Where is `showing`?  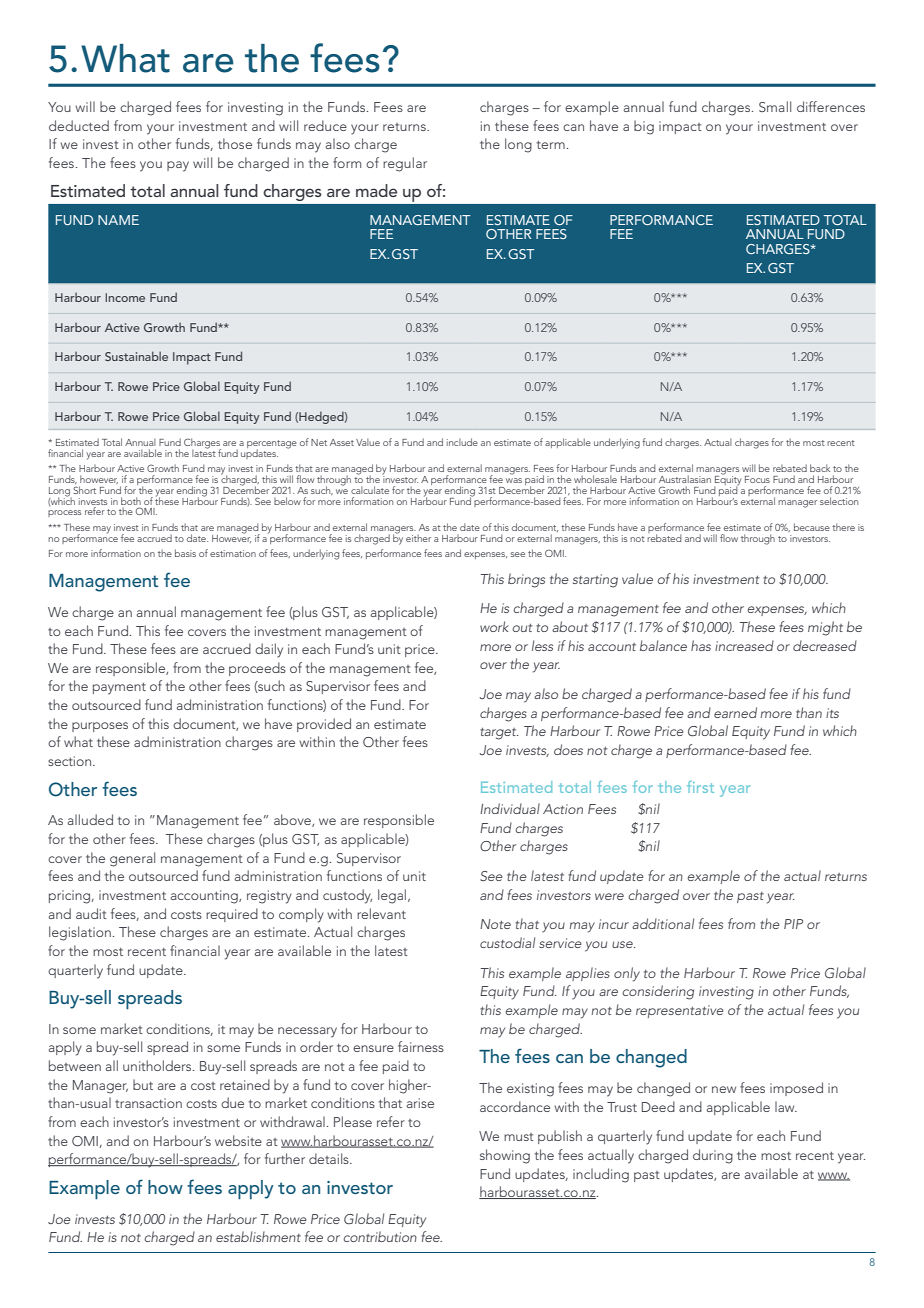 showing is located at coordinates (505, 1156).
